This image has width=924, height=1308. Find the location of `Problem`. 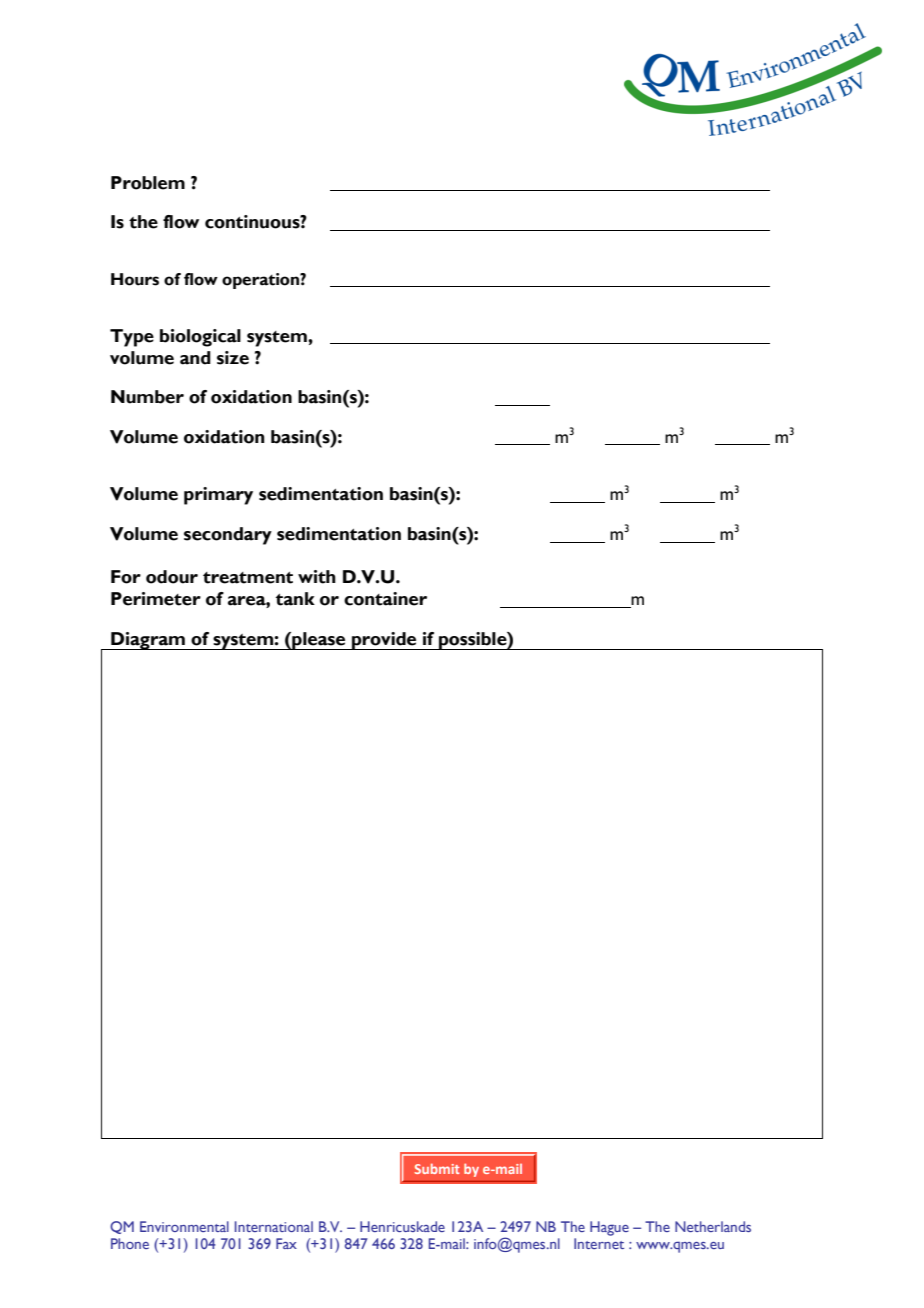

Problem is located at coordinates (148, 183).
